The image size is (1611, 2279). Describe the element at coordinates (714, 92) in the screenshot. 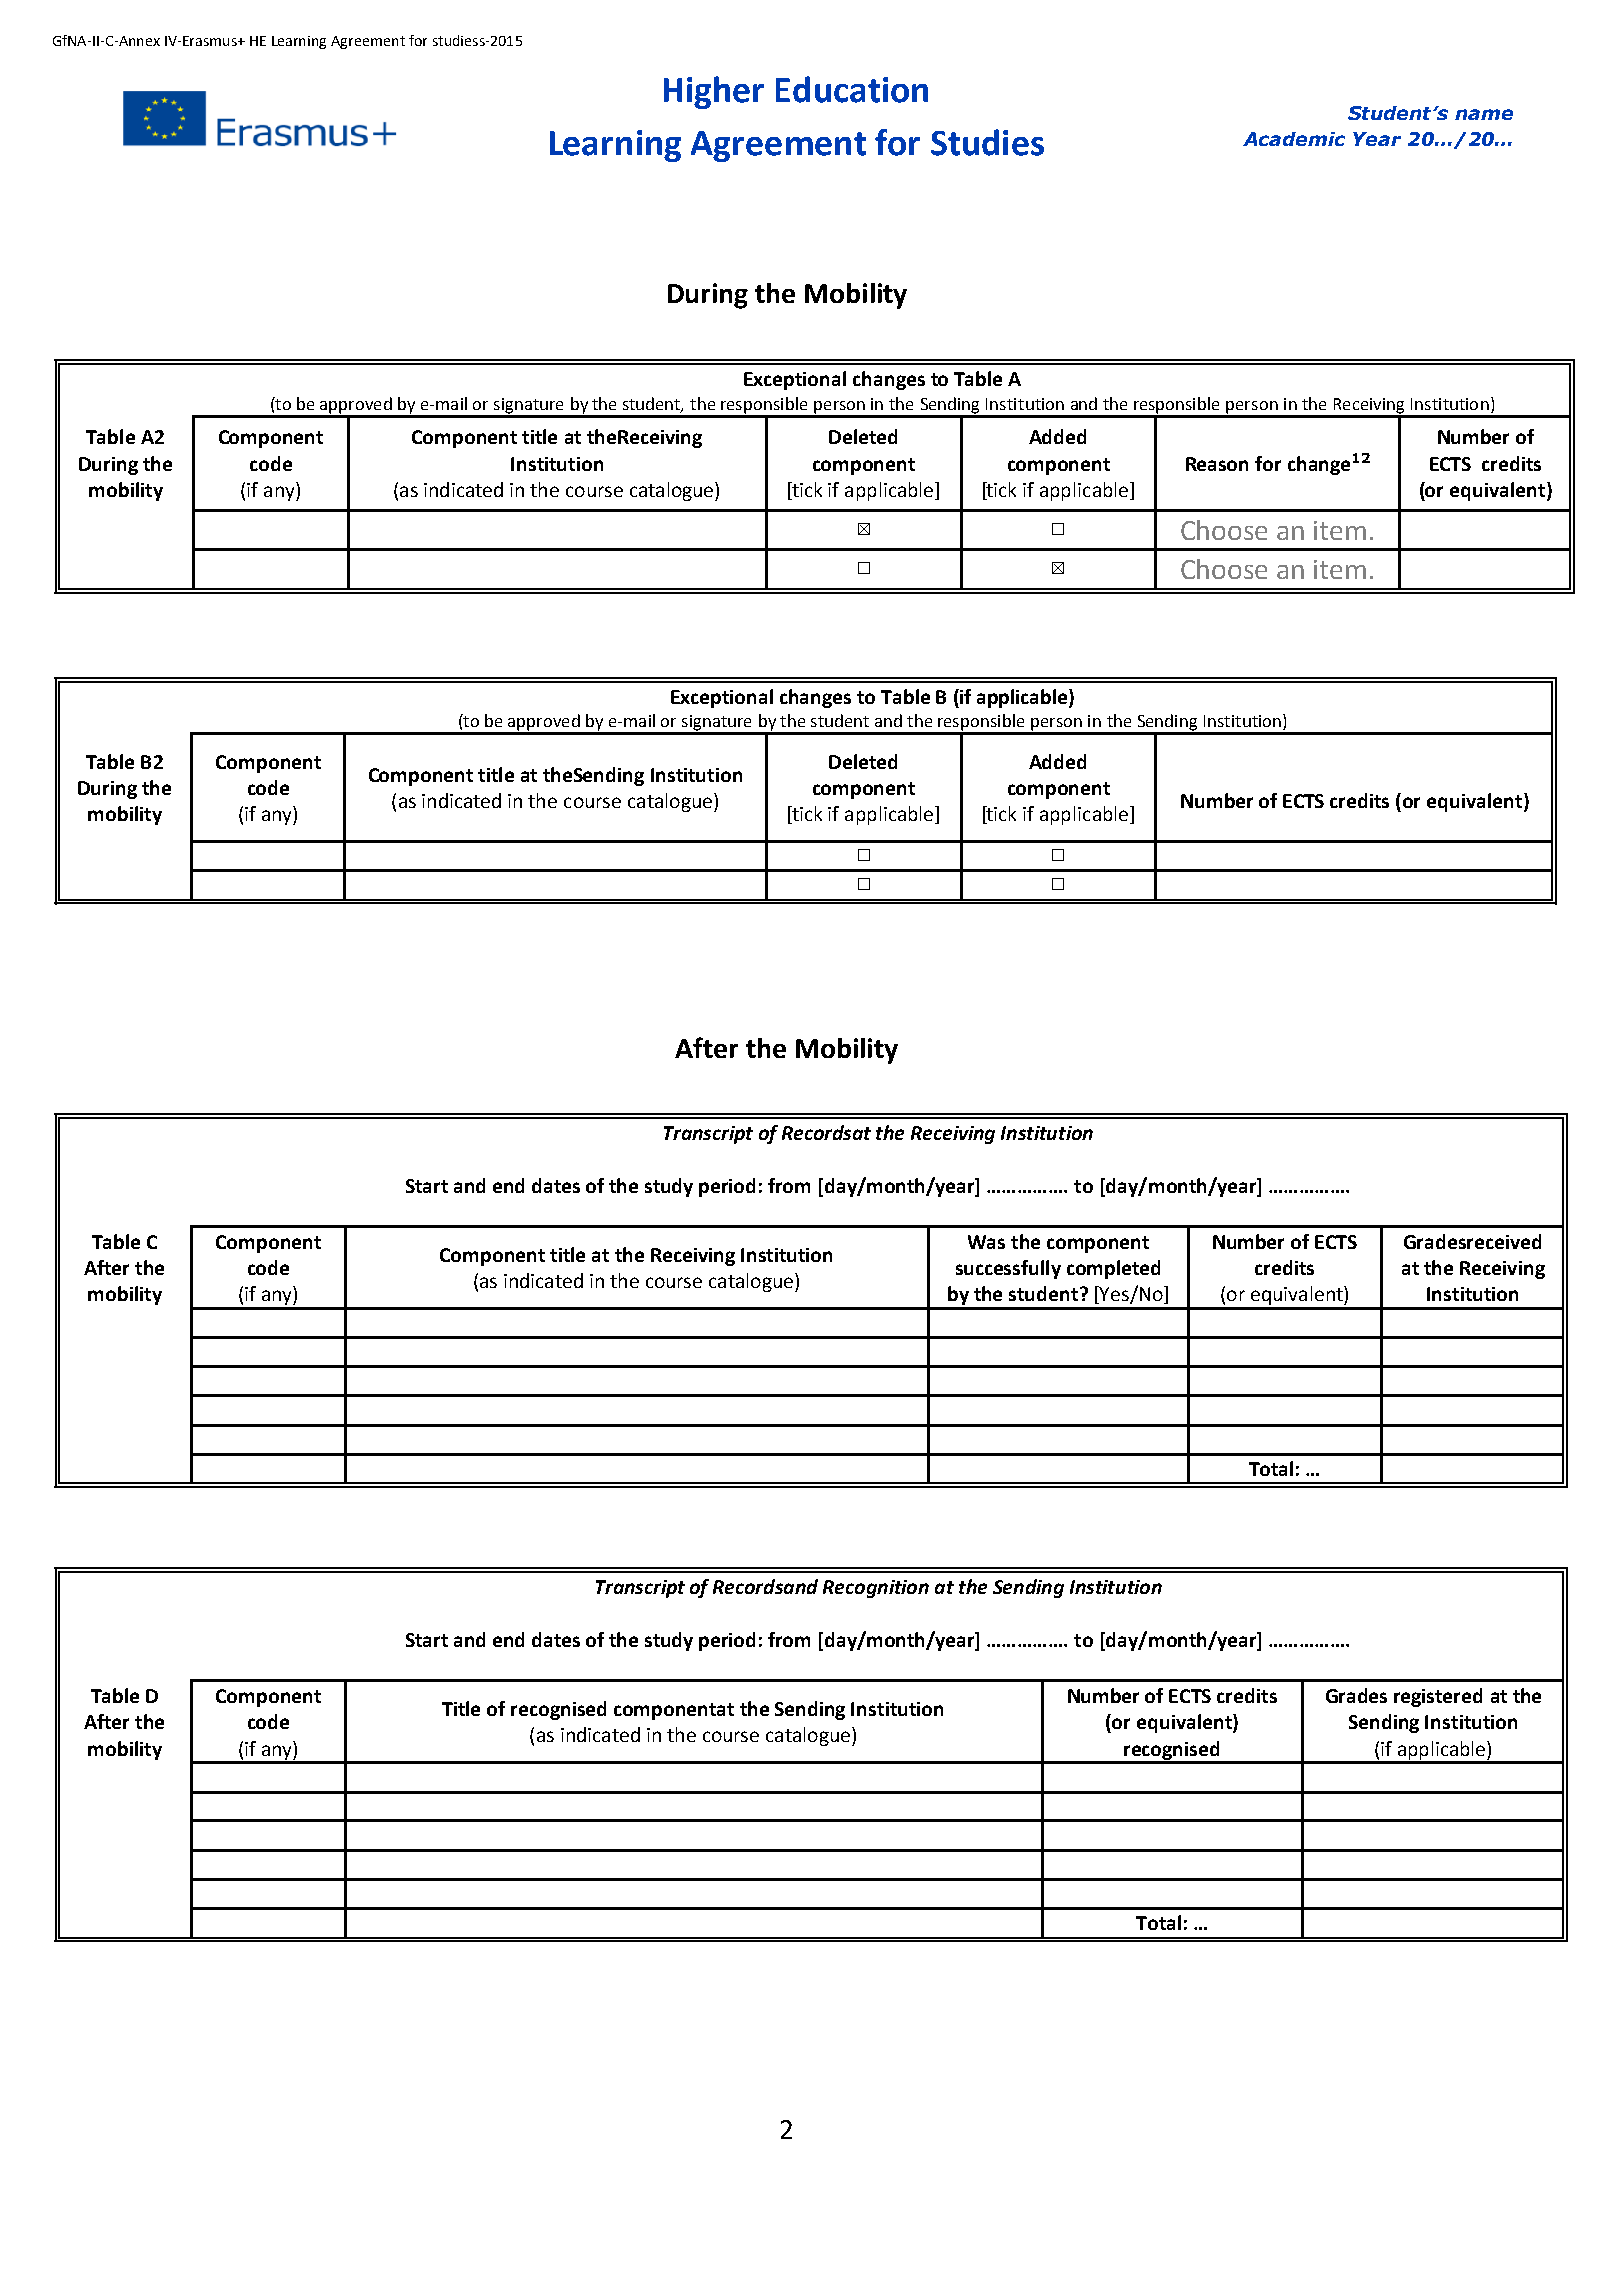

I see `Higher` at that location.
